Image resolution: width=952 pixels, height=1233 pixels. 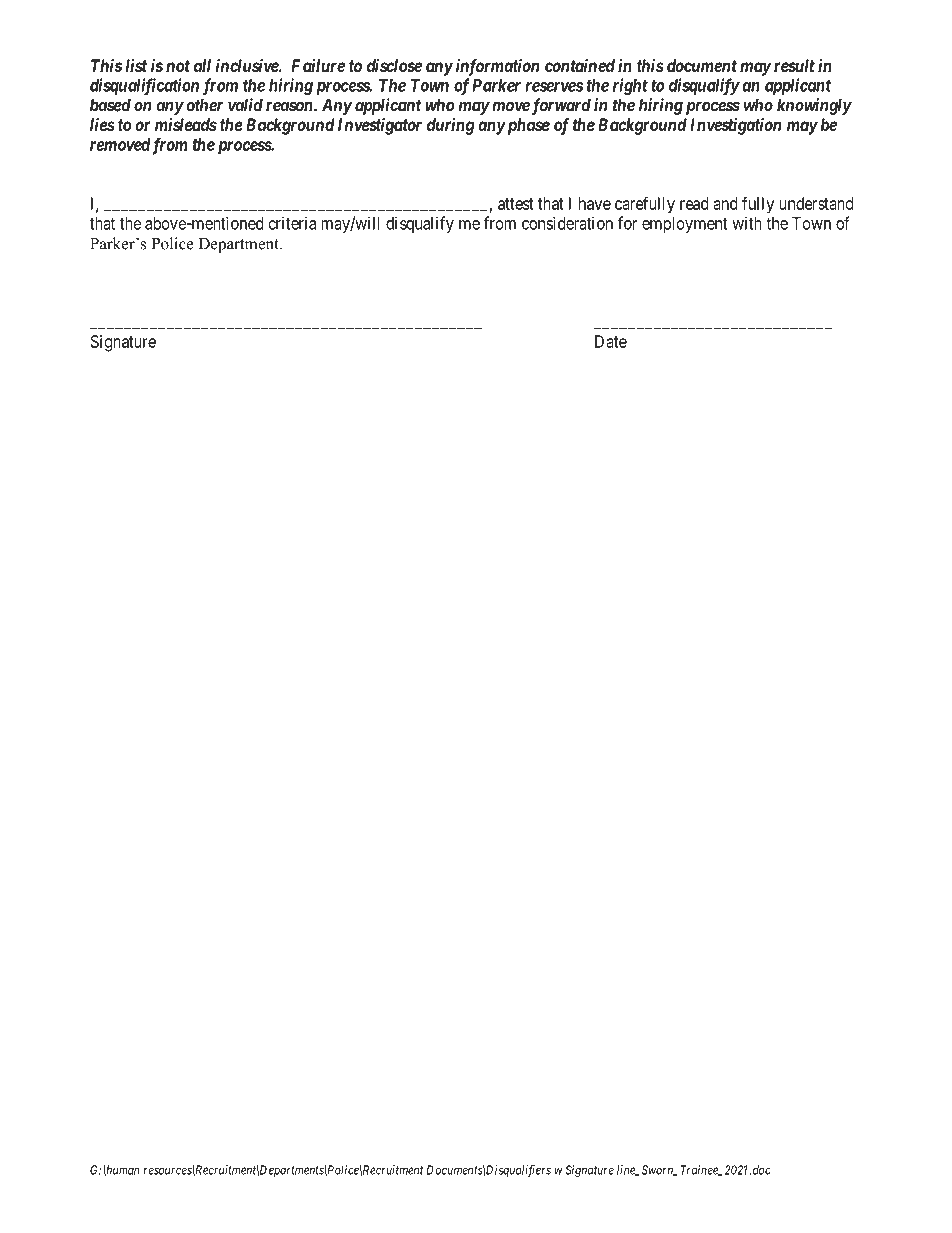 What do you see at coordinates (611, 341) in the page?
I see `Date` at bounding box center [611, 341].
